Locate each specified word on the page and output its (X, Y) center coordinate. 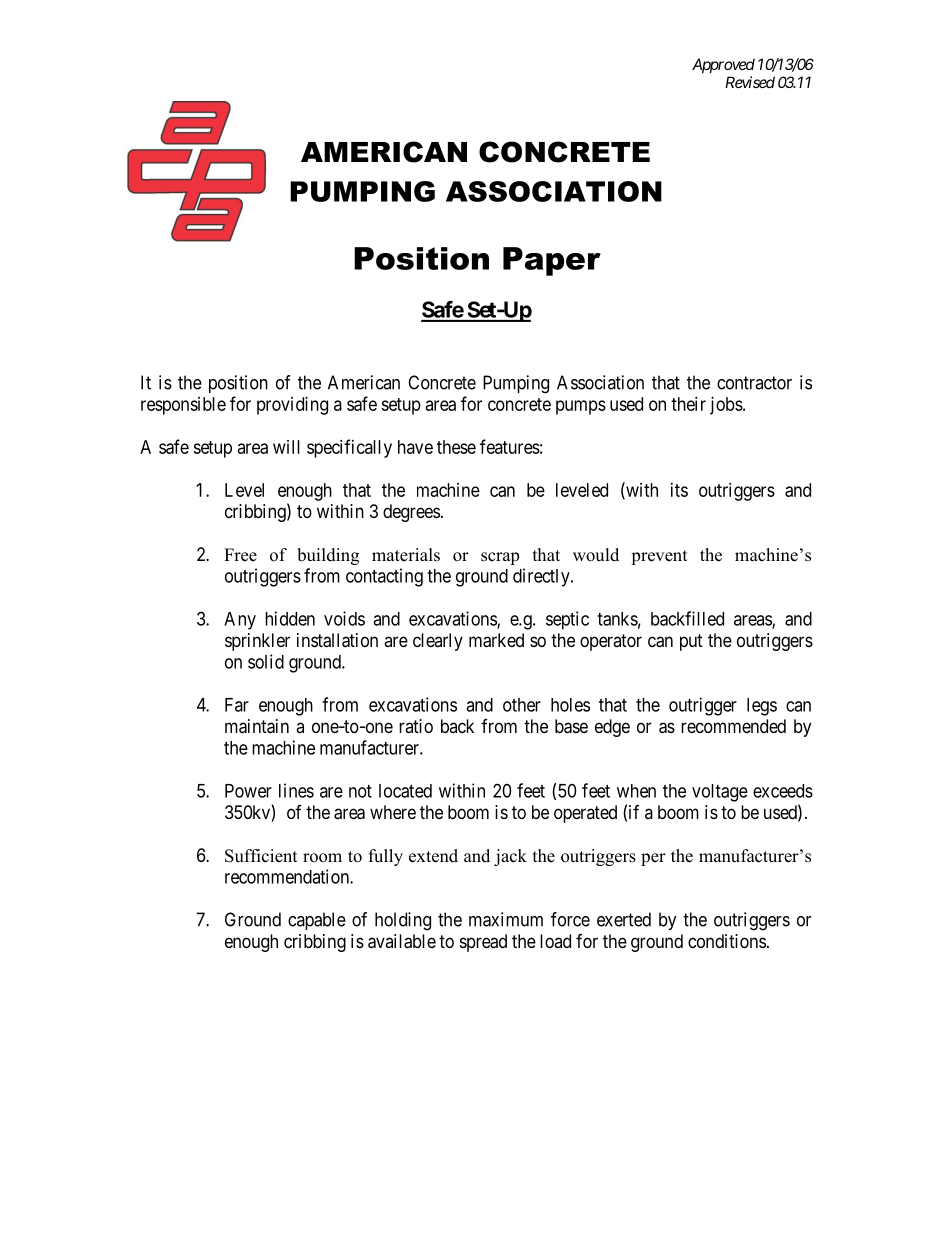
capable (317, 921)
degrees (411, 513)
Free (240, 555)
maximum (506, 919)
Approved (723, 65)
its (679, 490)
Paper (552, 261)
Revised (750, 82)
